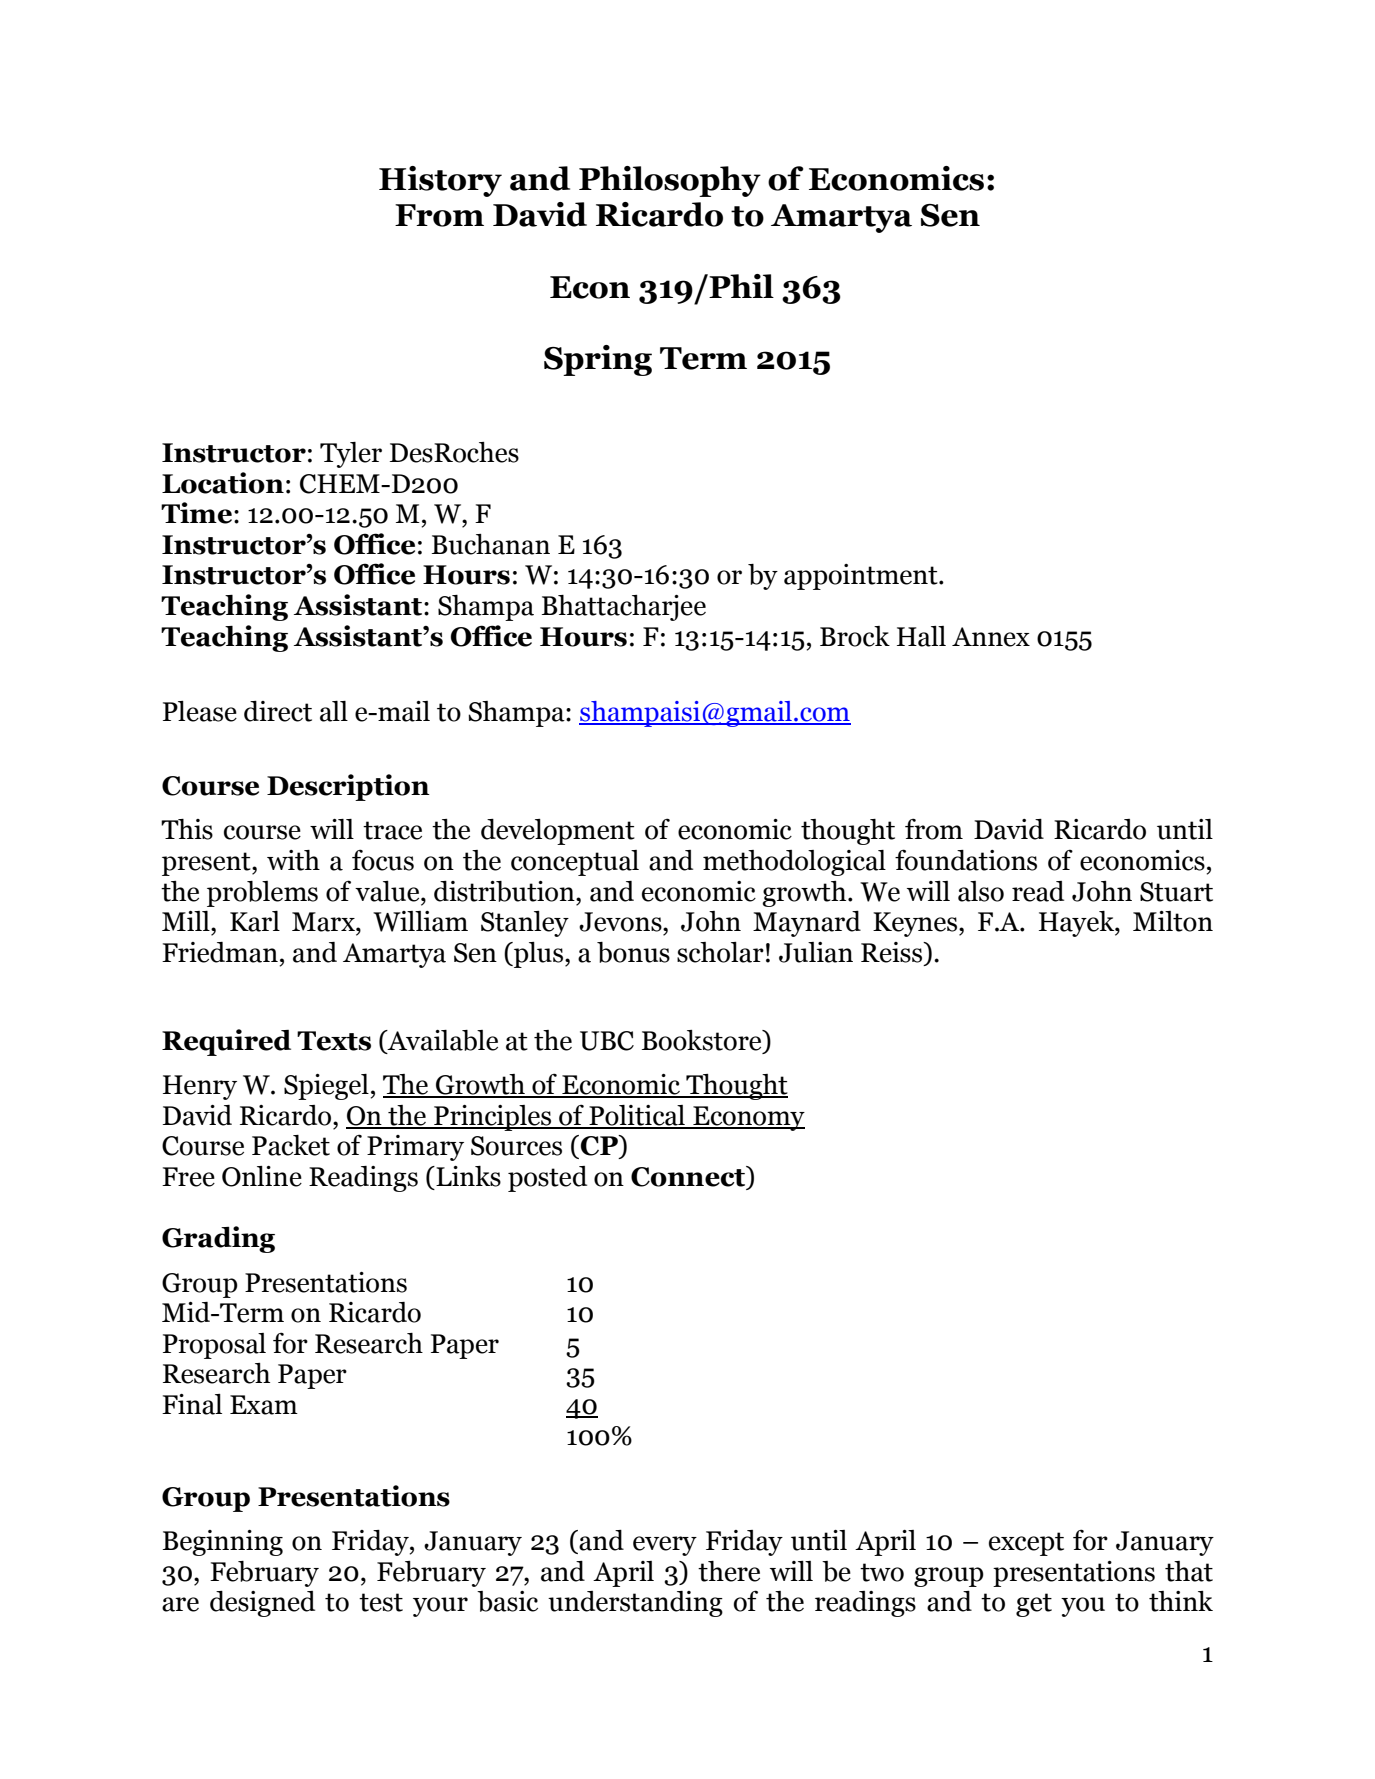  I want to click on Political, so click(637, 1116).
